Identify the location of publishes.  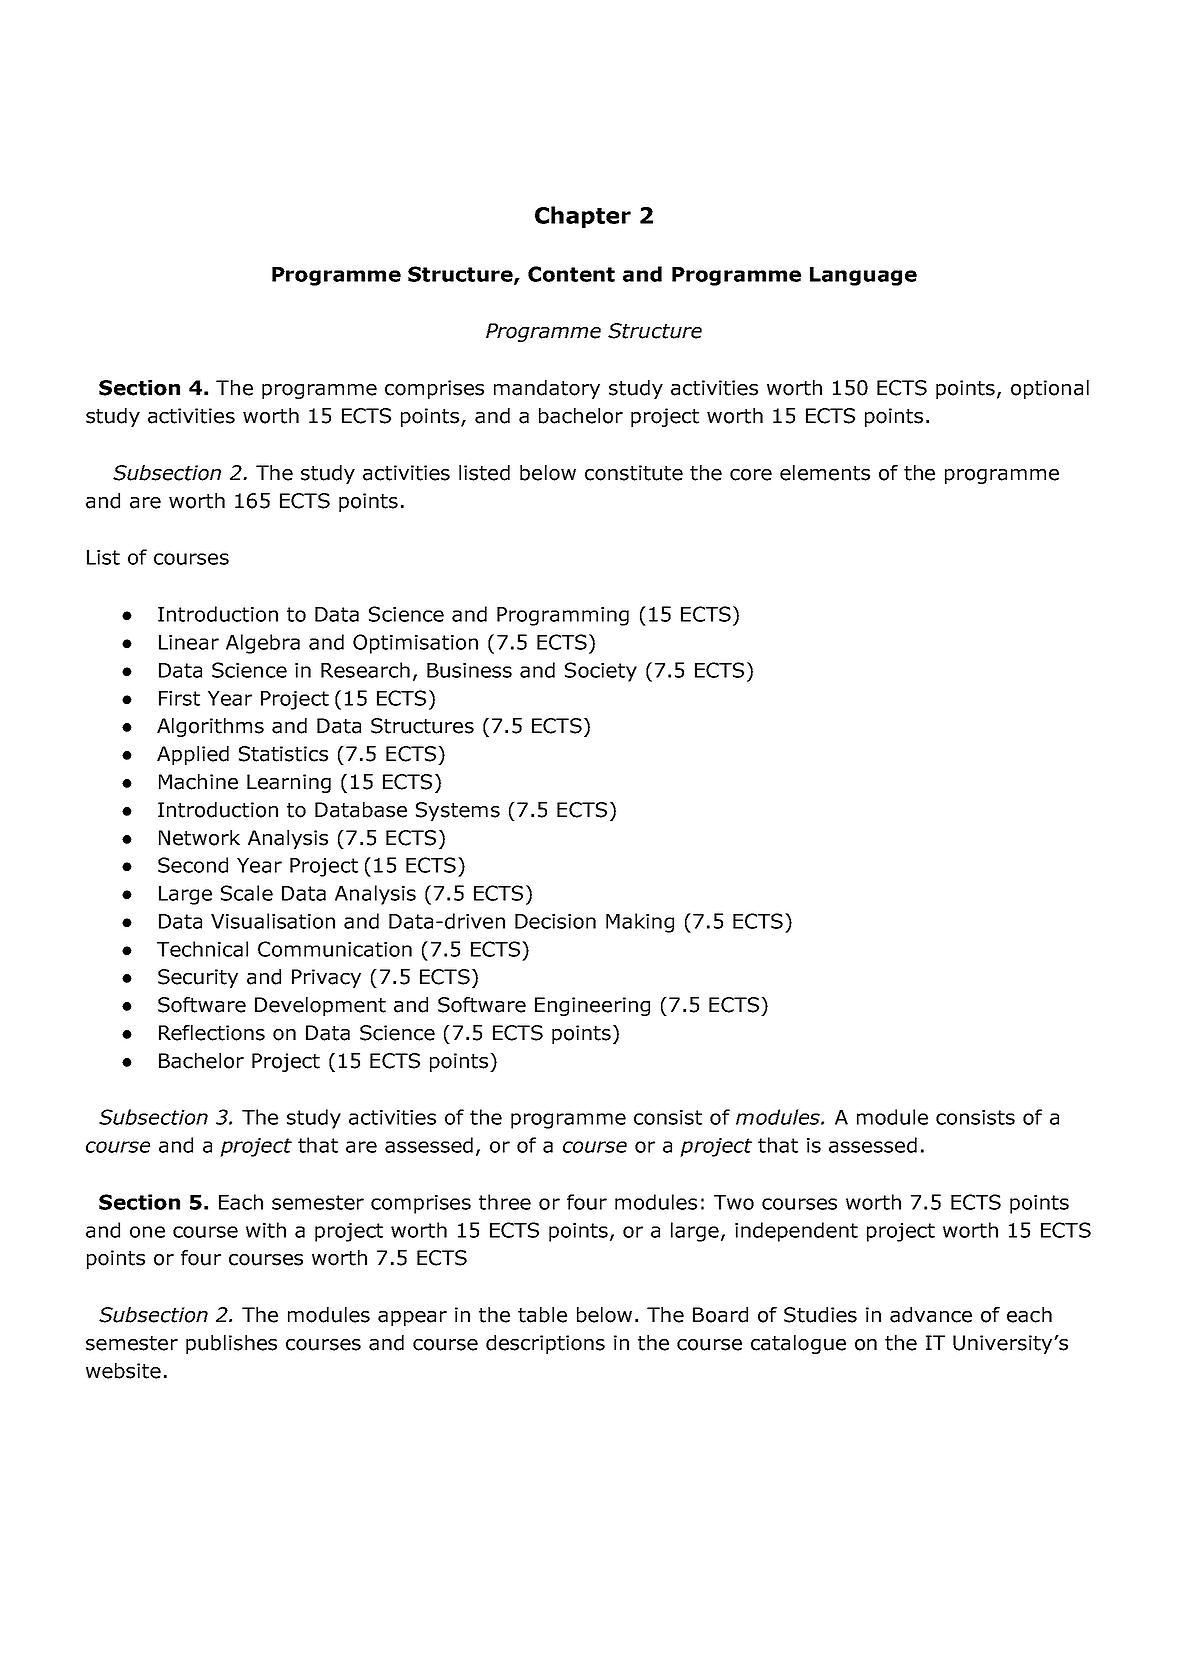
(231, 1344).
